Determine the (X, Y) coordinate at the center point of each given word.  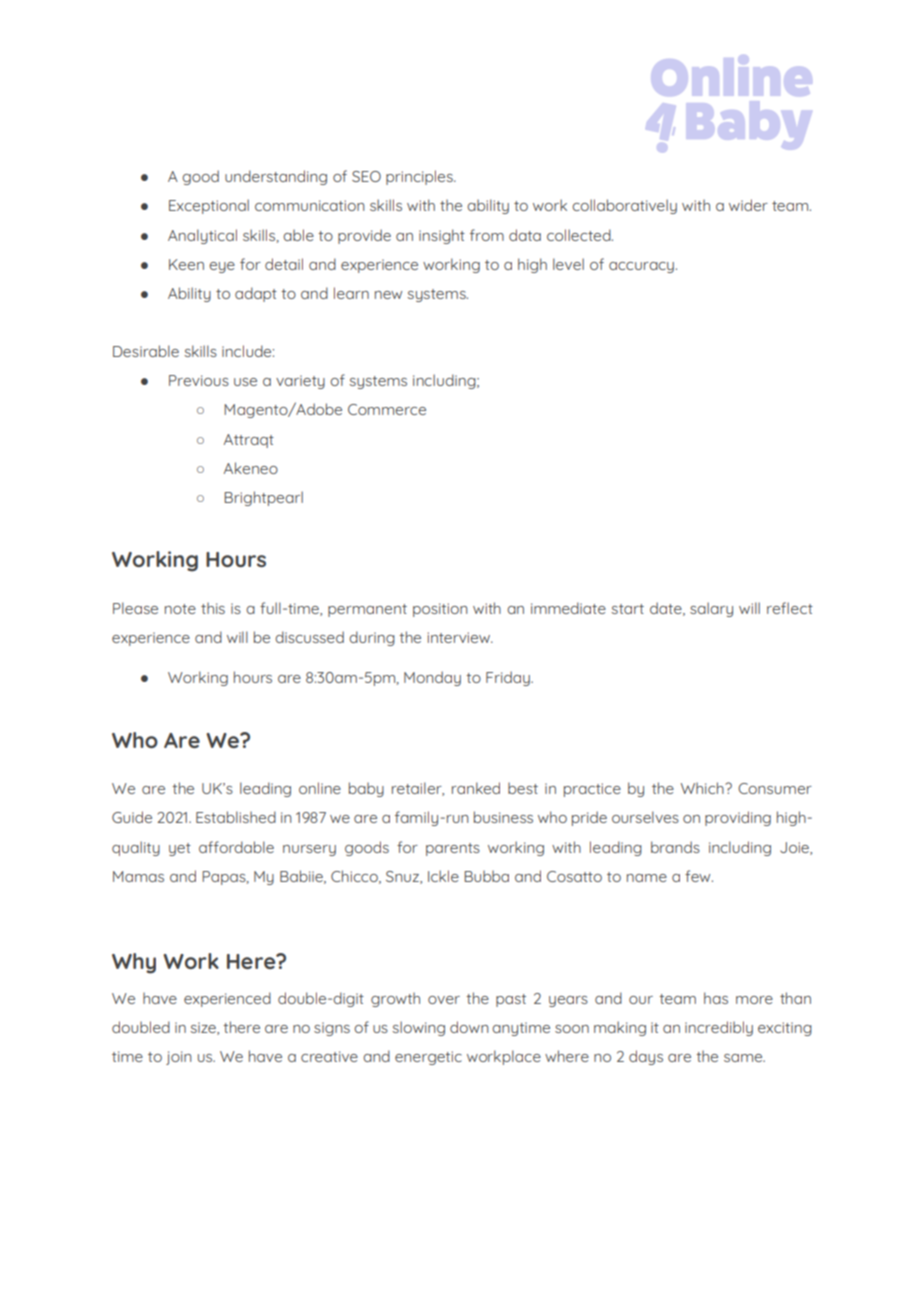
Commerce (387, 409)
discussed (309, 637)
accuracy (641, 267)
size (204, 1028)
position (440, 610)
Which (703, 788)
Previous (199, 380)
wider (748, 205)
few (699, 876)
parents (453, 849)
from (487, 235)
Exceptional (209, 206)
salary (711, 609)
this (213, 608)
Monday (432, 678)
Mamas (138, 876)
